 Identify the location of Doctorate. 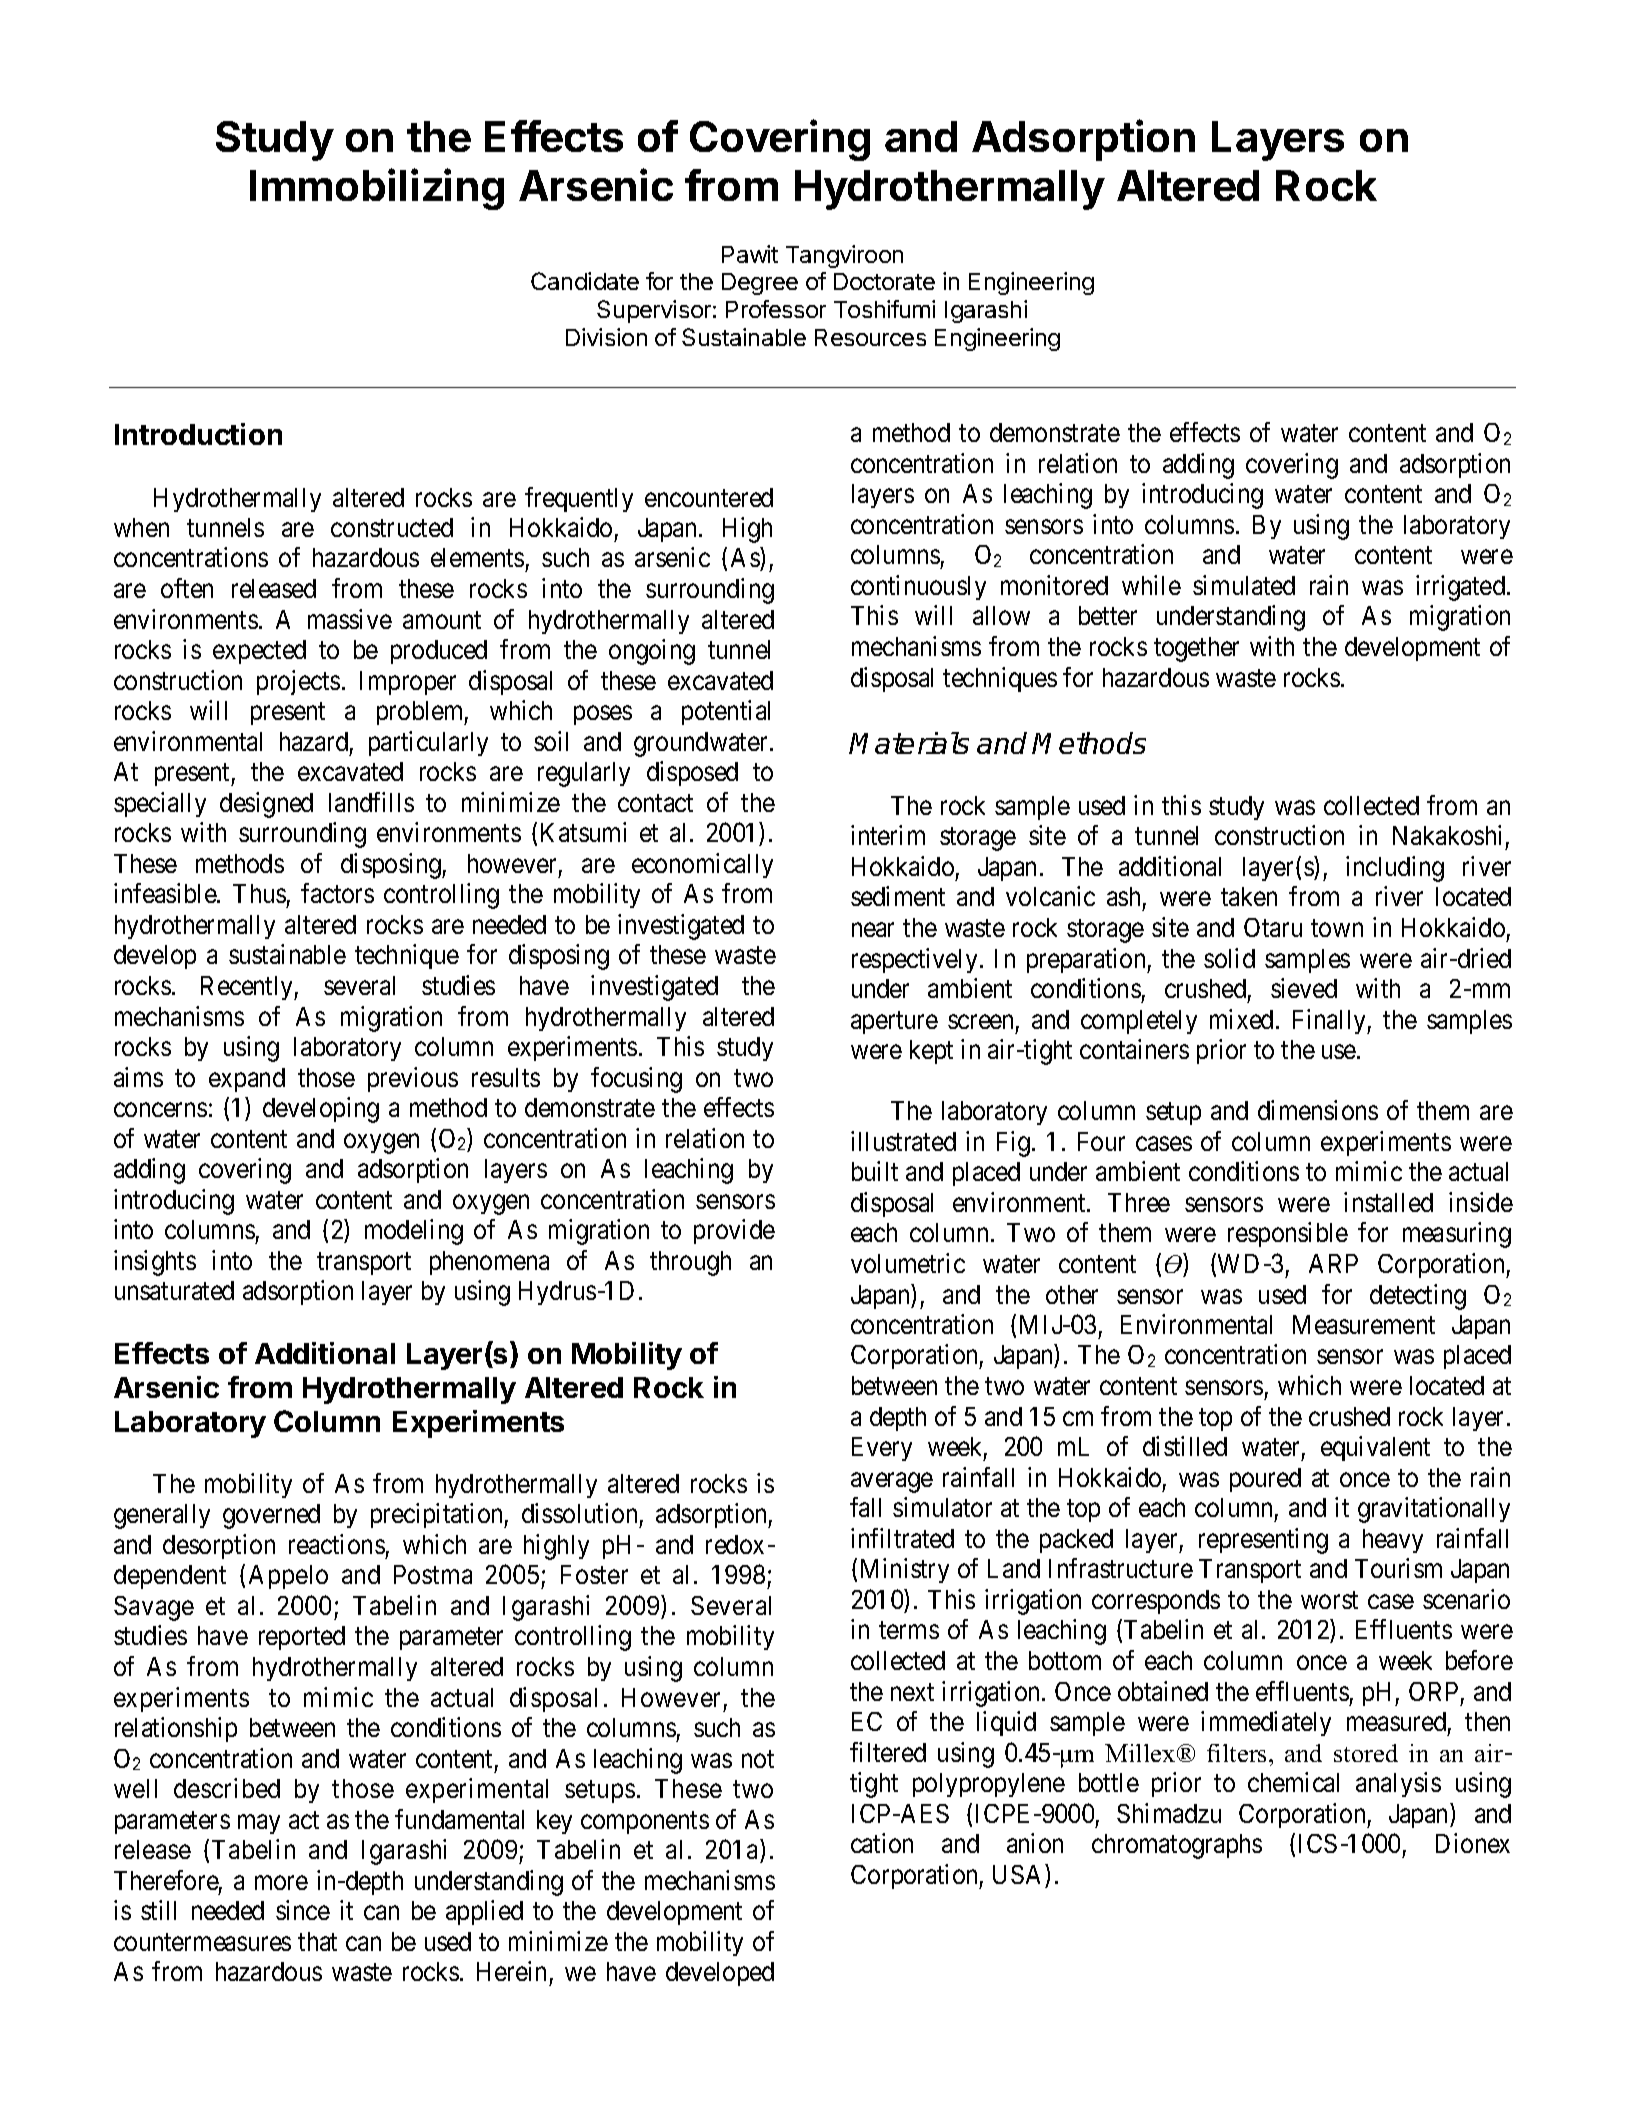
(884, 281).
